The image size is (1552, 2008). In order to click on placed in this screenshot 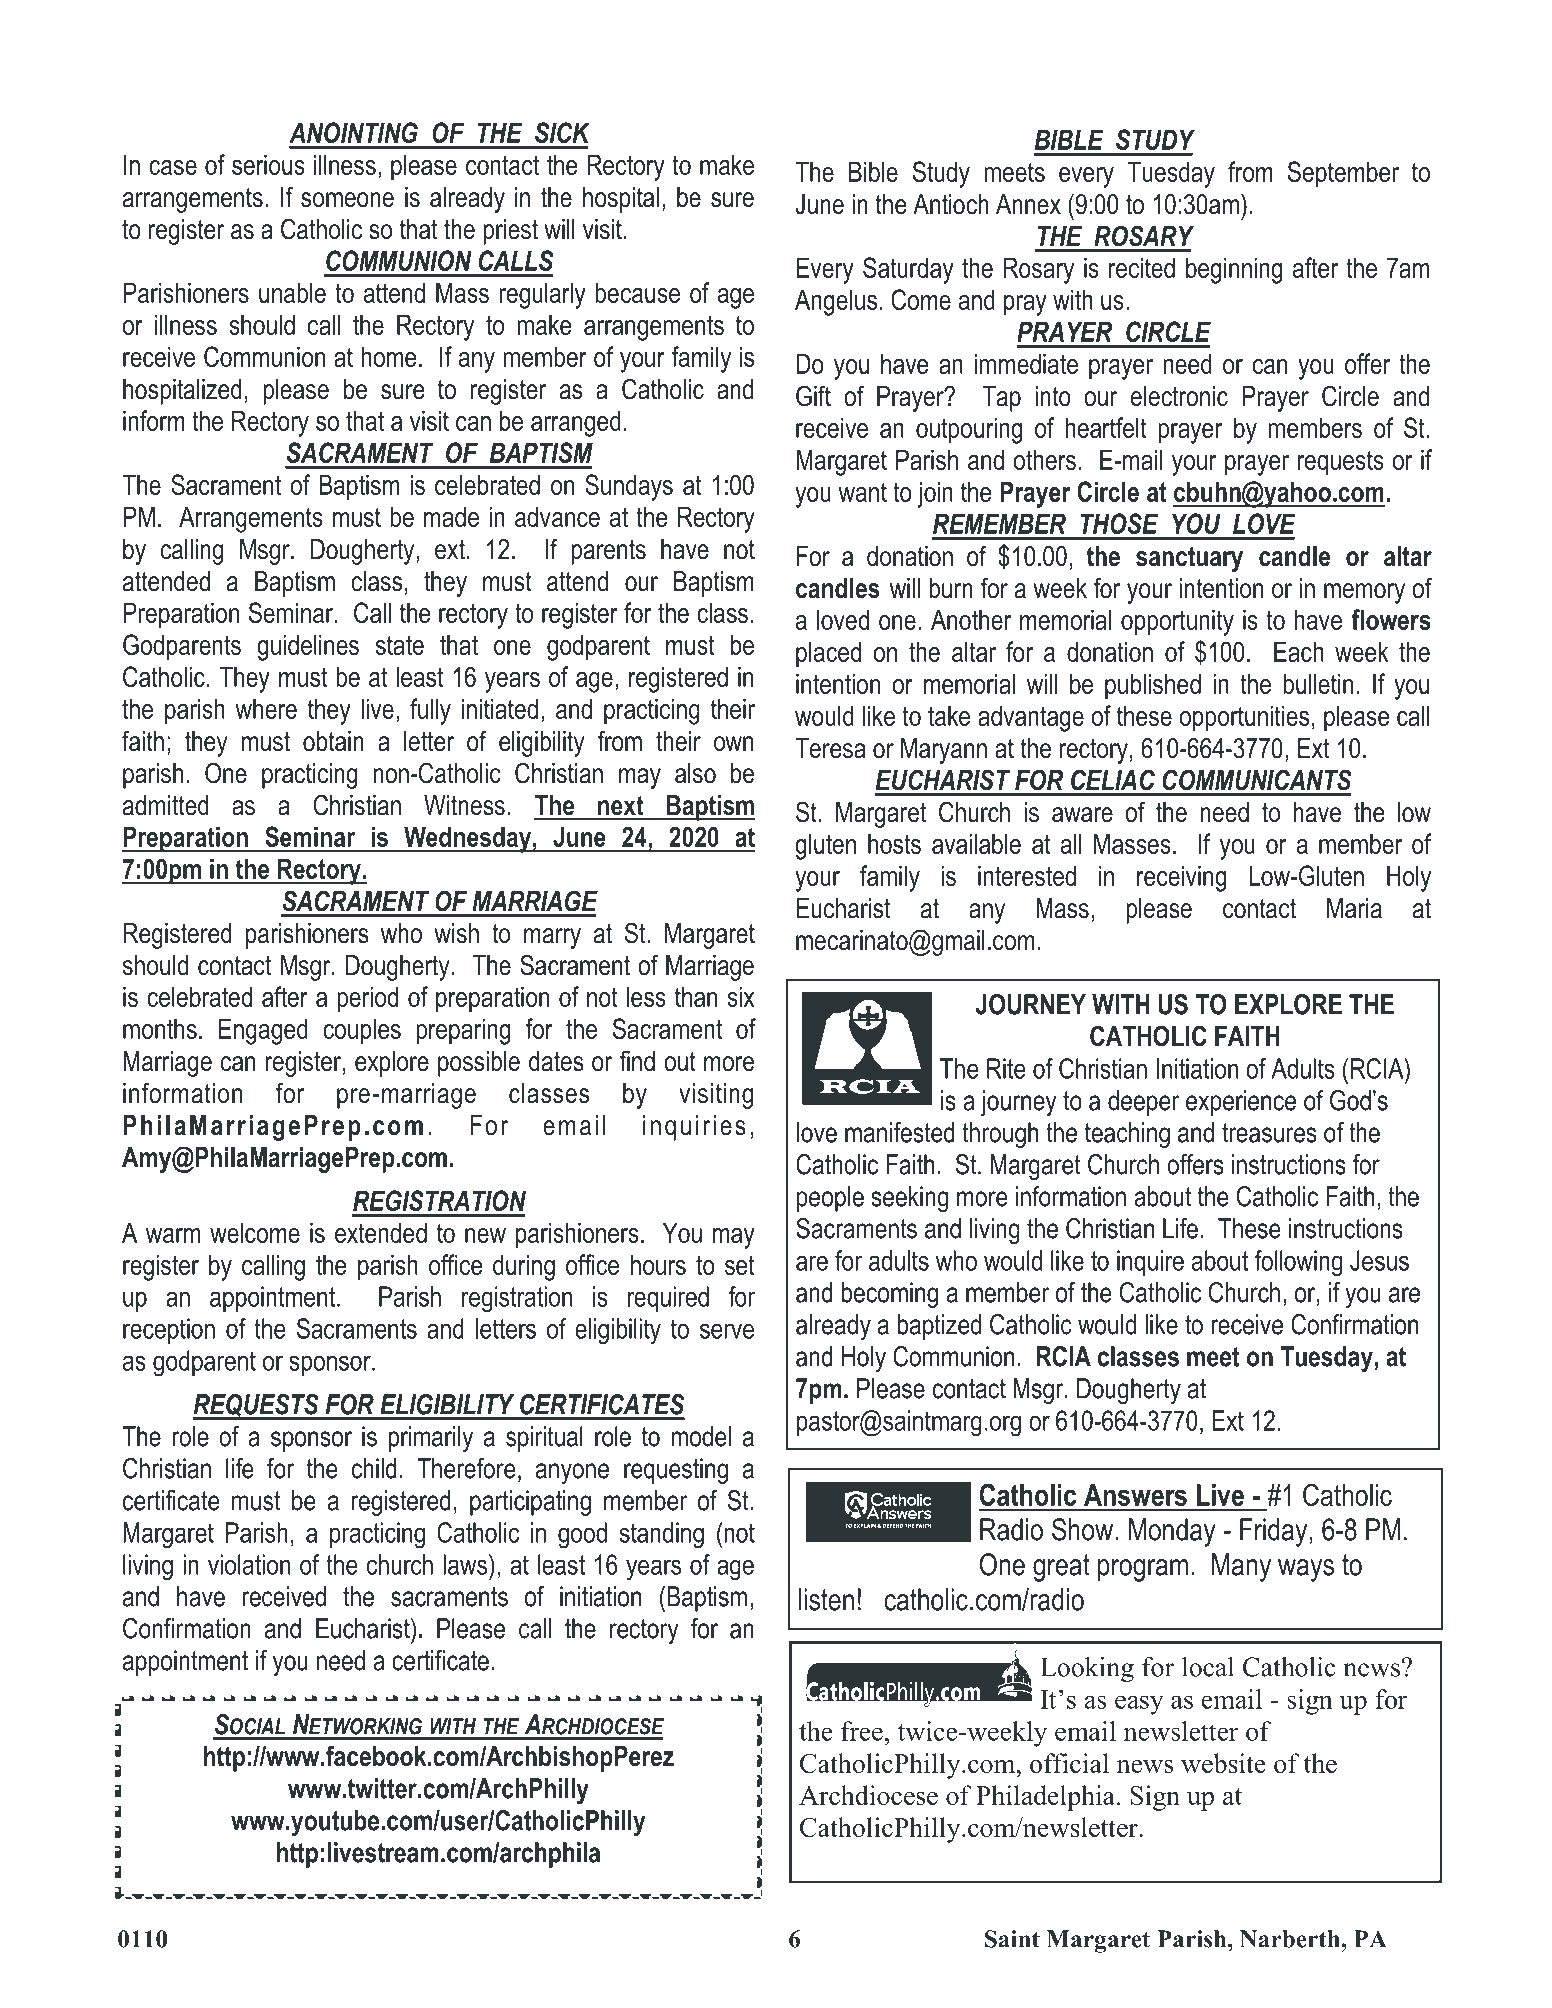, I will do `click(828, 654)`.
